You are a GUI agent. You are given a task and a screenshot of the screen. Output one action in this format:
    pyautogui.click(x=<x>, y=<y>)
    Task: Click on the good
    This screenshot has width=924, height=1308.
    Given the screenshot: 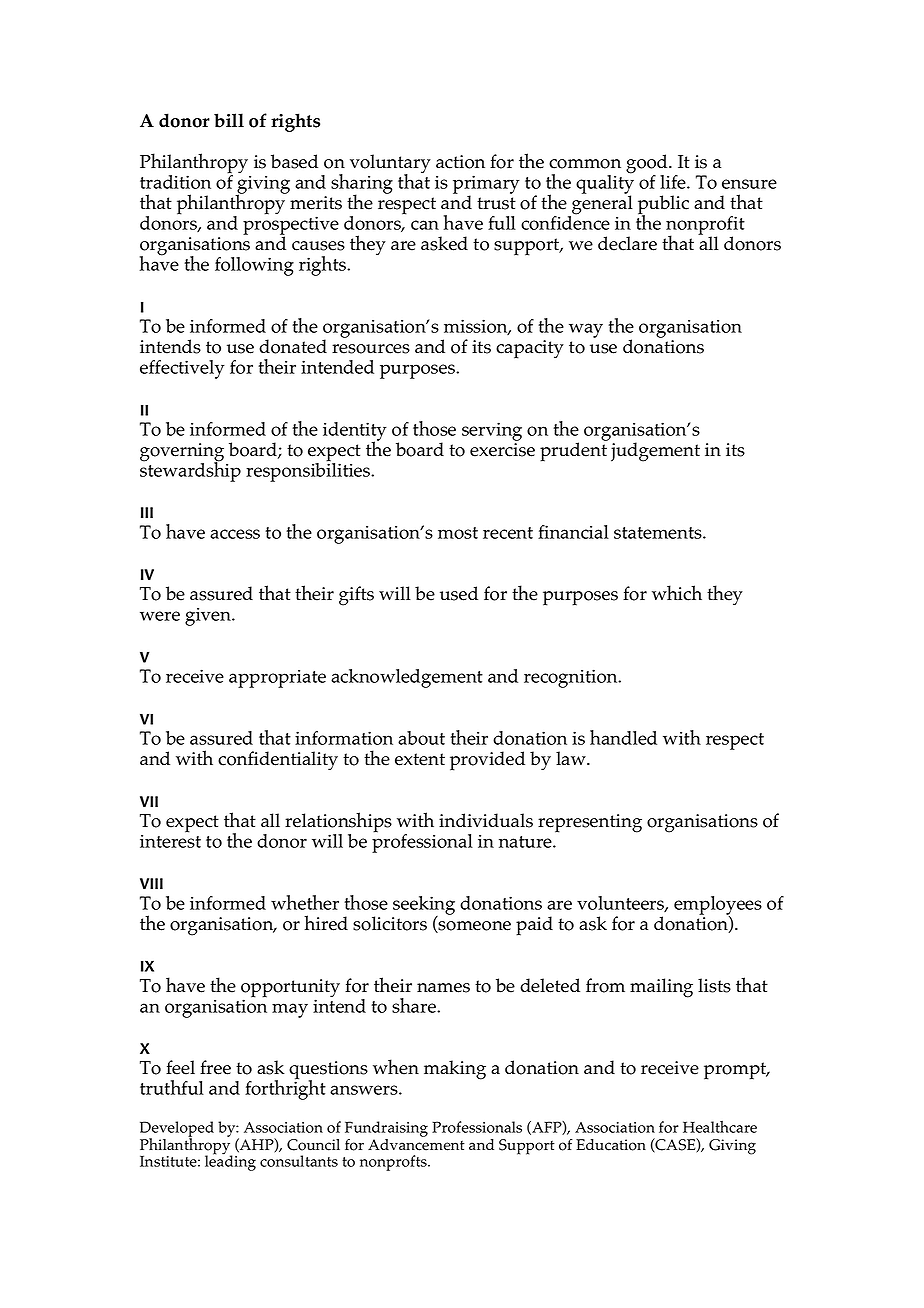 What is the action you would take?
    pyautogui.click(x=648, y=165)
